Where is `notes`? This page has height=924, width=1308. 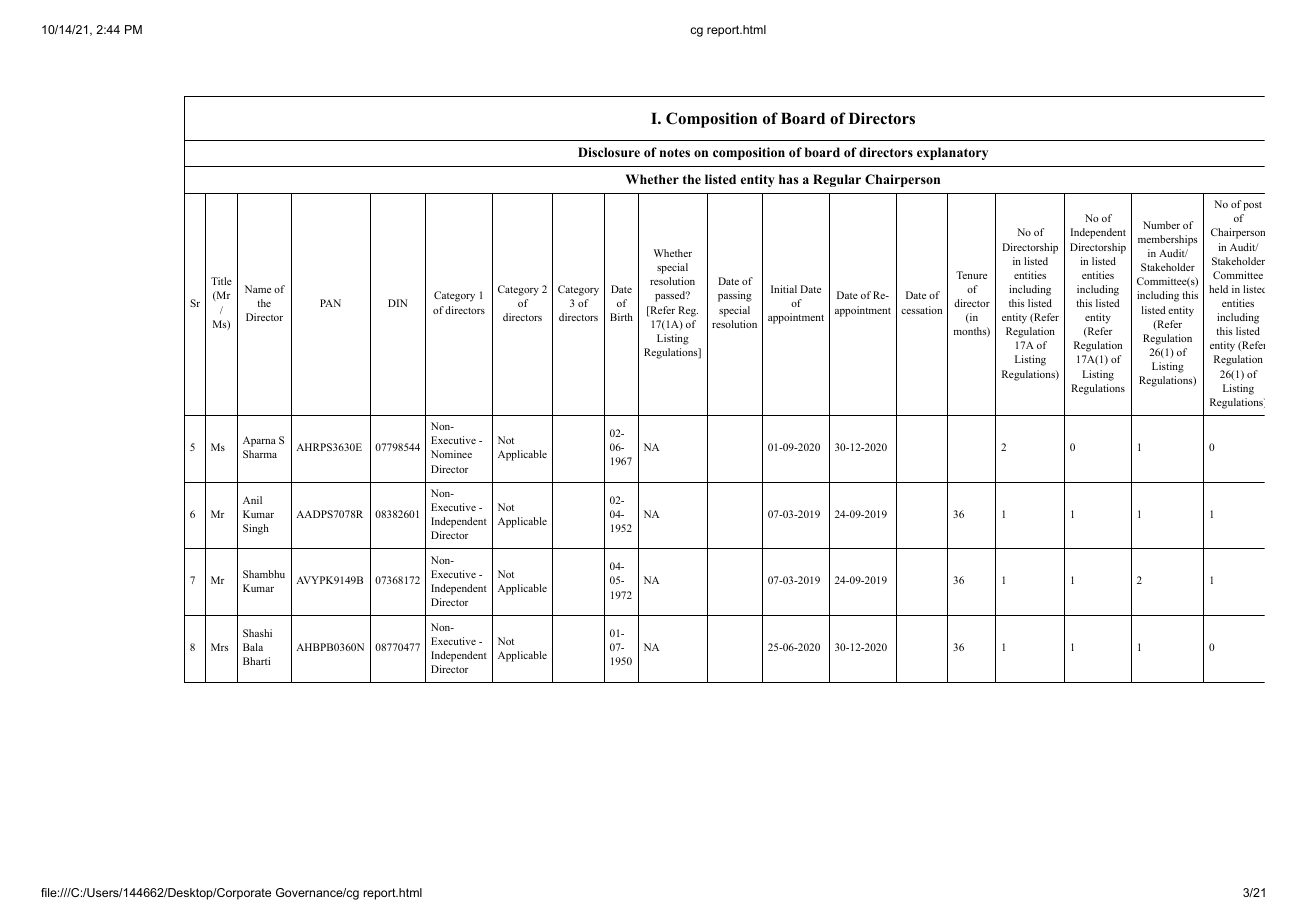 notes is located at coordinates (675, 152).
